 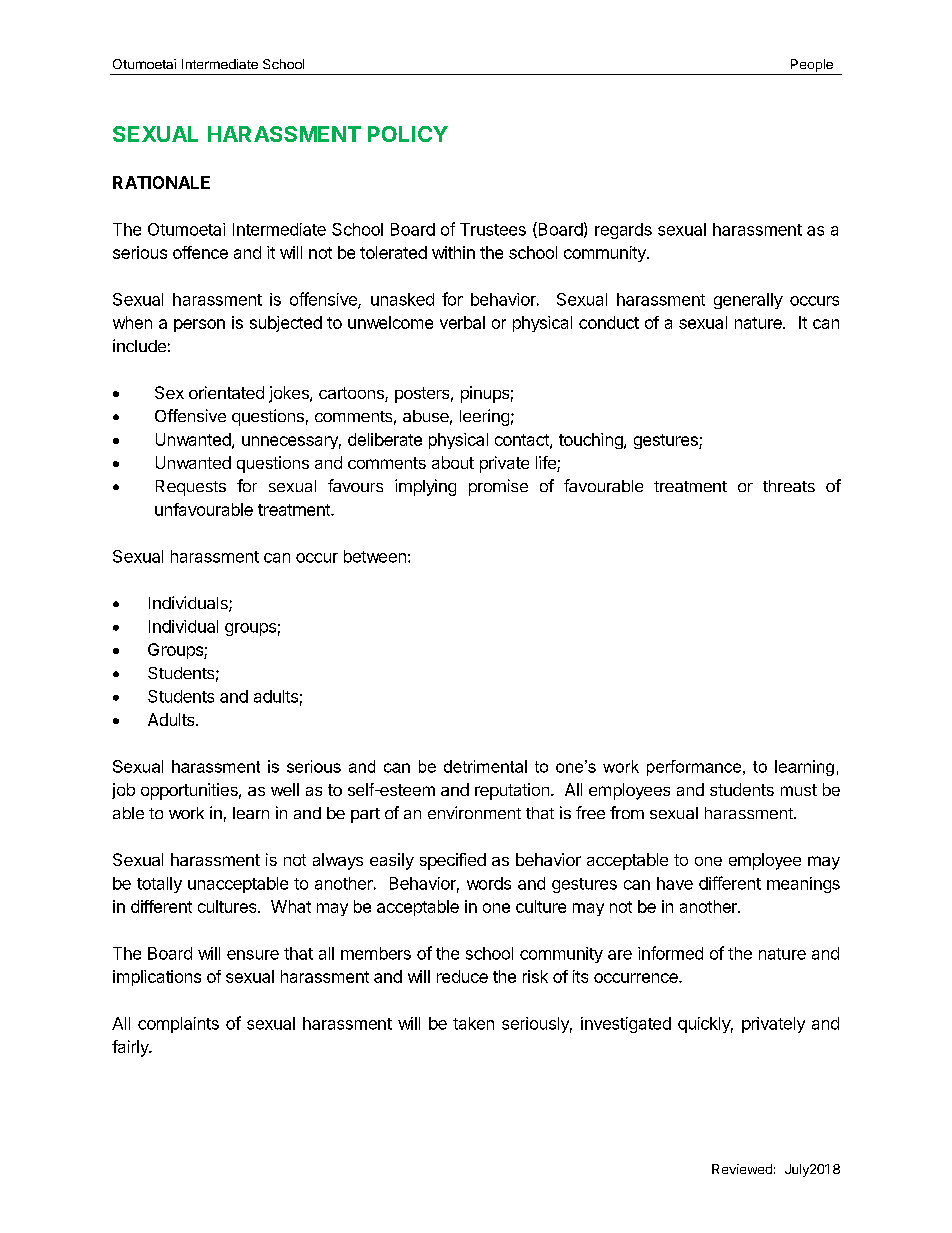 What do you see at coordinates (131, 1048) in the image?
I see `fairly` at bounding box center [131, 1048].
